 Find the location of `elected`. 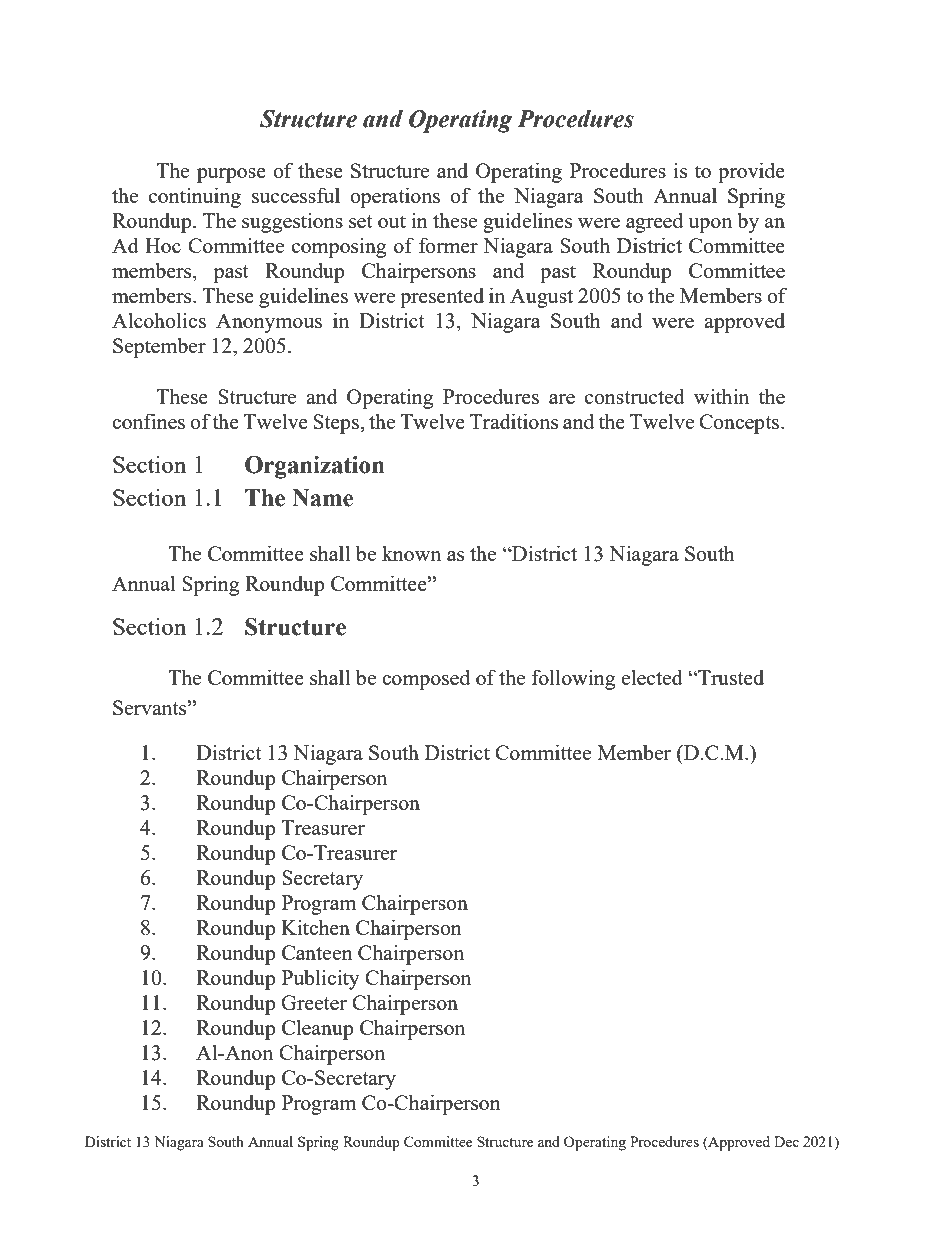

elected is located at coordinates (652, 677).
